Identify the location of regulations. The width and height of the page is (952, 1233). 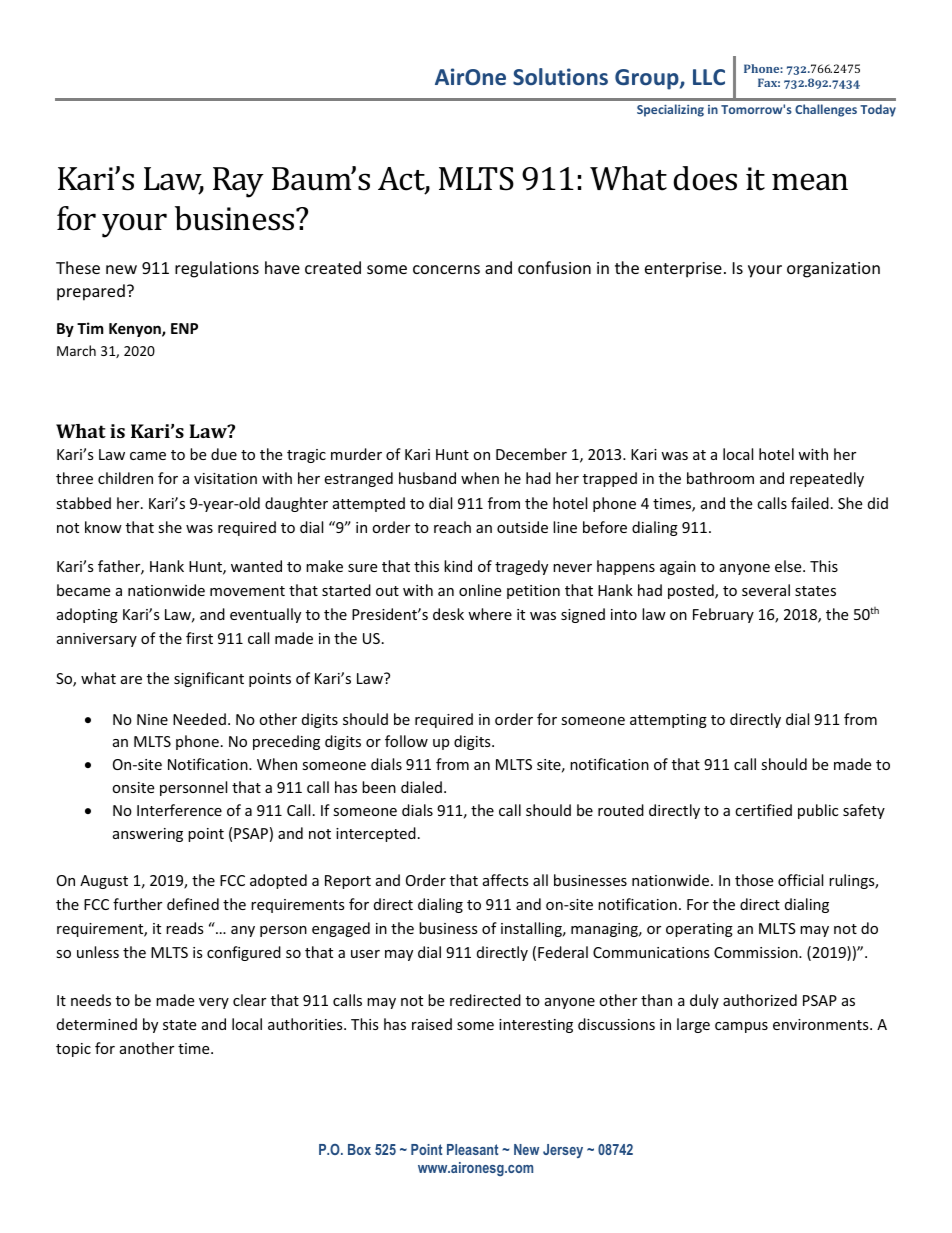
(217, 269).
